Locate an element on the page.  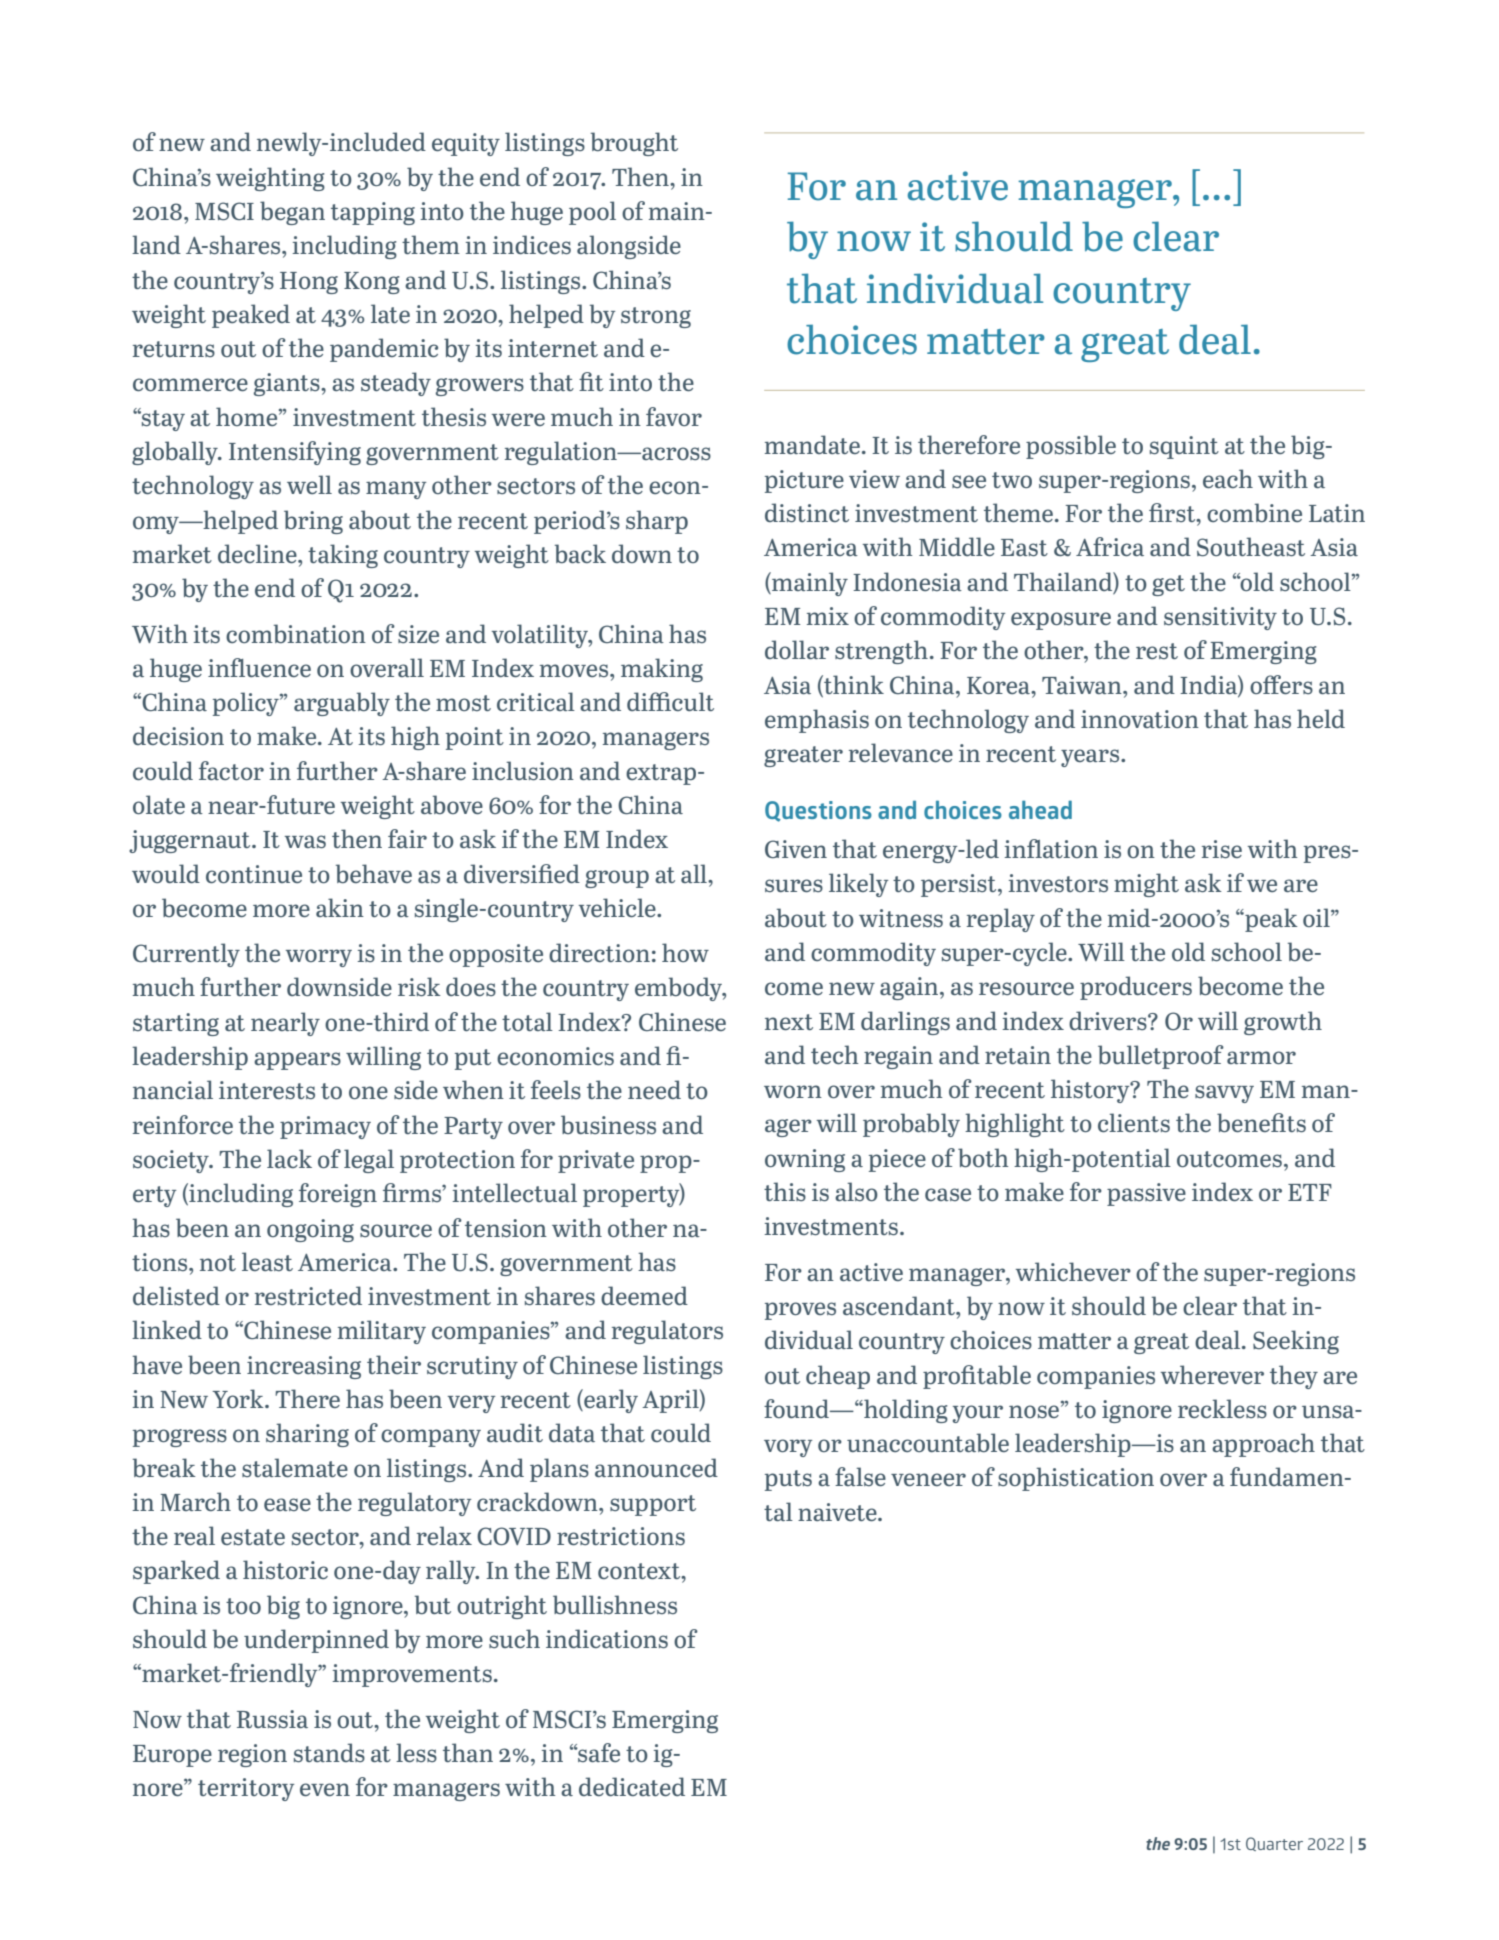
squint is located at coordinates (1184, 447).
